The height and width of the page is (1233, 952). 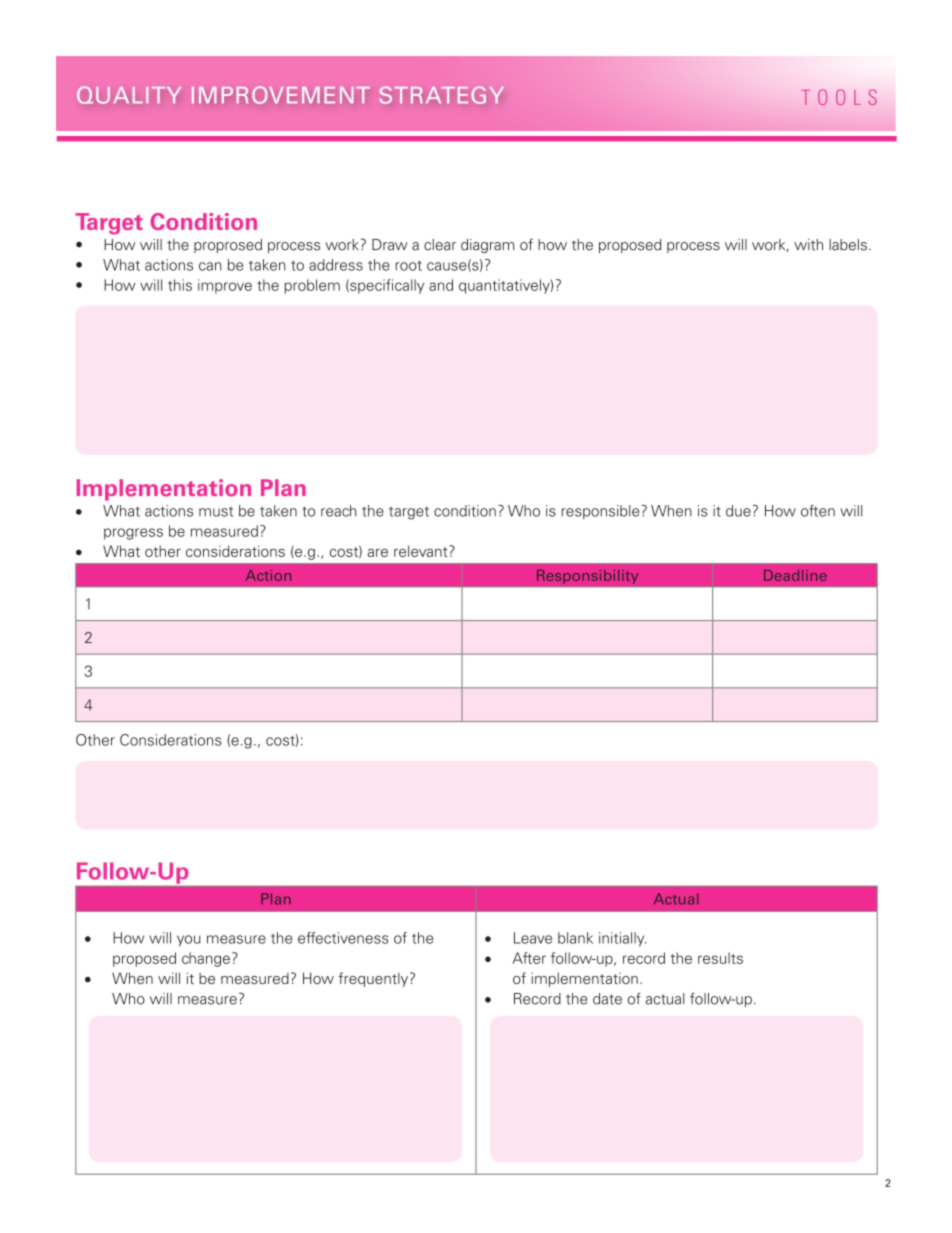 I want to click on STRATEGY, so click(x=442, y=95).
